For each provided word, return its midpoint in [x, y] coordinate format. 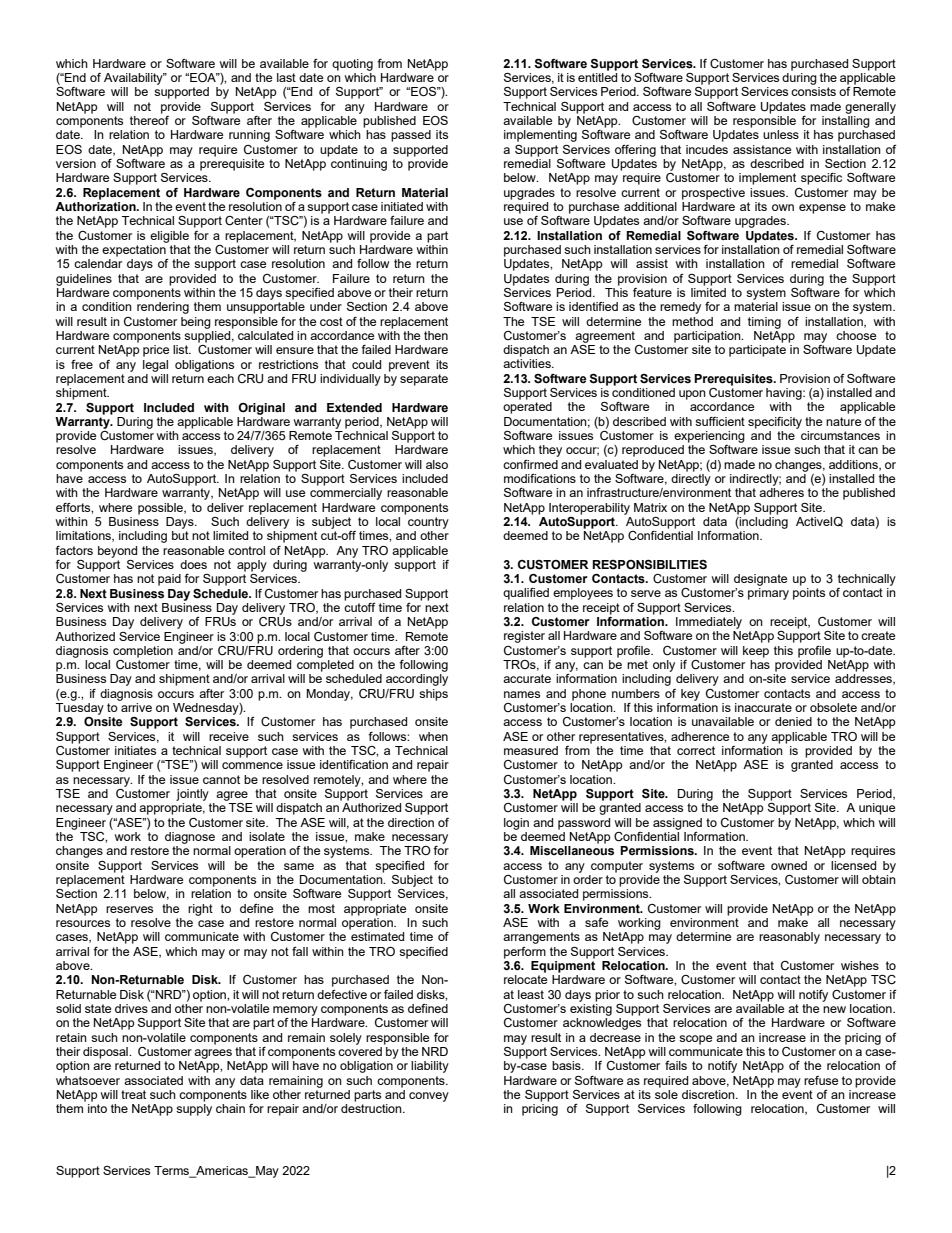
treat [133, 1094]
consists [813, 91]
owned [789, 865]
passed [411, 136]
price [156, 351]
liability [430, 1067]
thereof [149, 119]
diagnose [190, 838]
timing [764, 323]
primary [768, 594]
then [436, 335]
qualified [526, 594]
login [516, 824]
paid [169, 580]
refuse [821, 1080]
